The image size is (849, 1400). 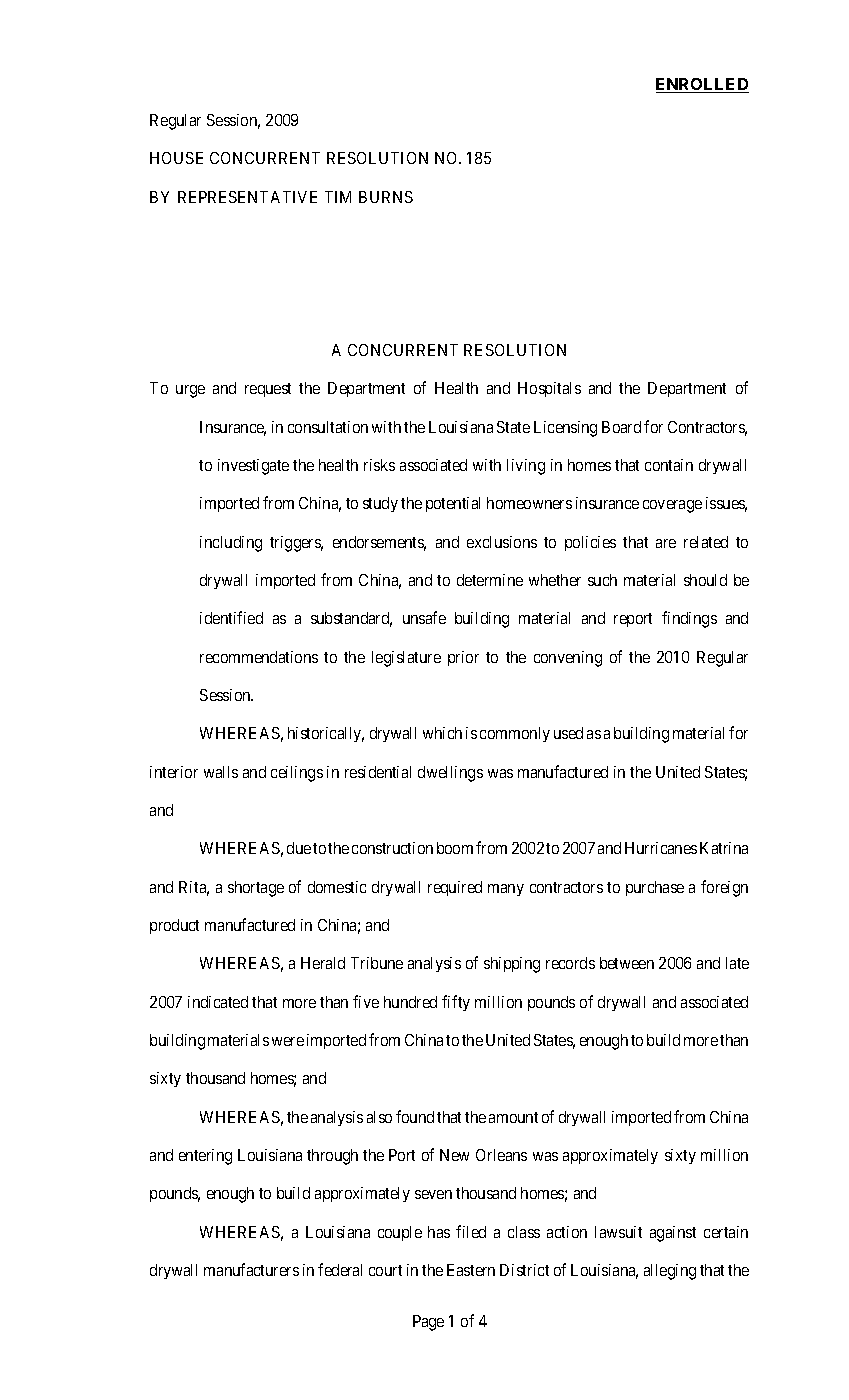 I want to click on recommendations, so click(x=259, y=657).
